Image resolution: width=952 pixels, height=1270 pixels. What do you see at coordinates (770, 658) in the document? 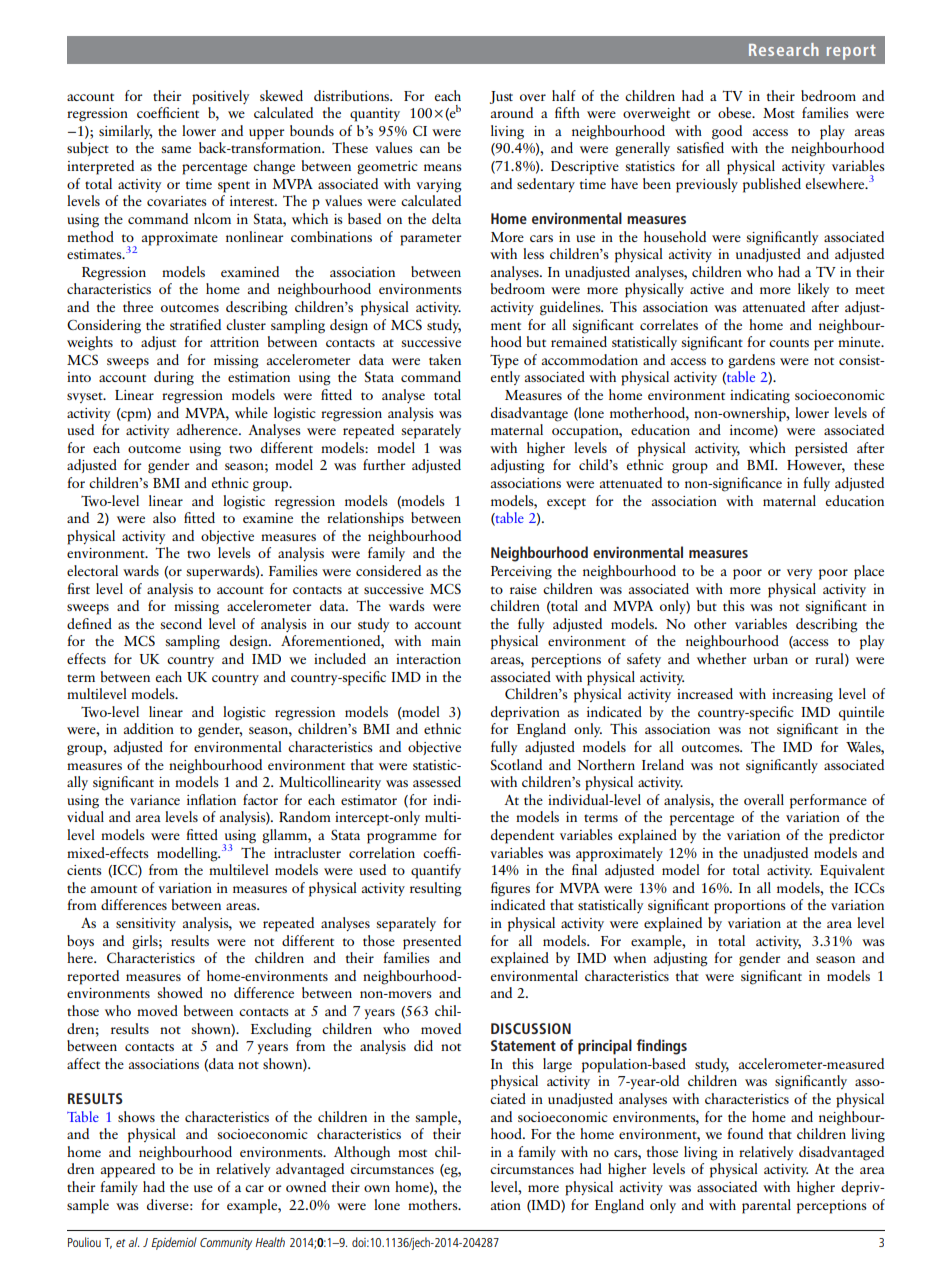
I see `urban` at bounding box center [770, 658].
